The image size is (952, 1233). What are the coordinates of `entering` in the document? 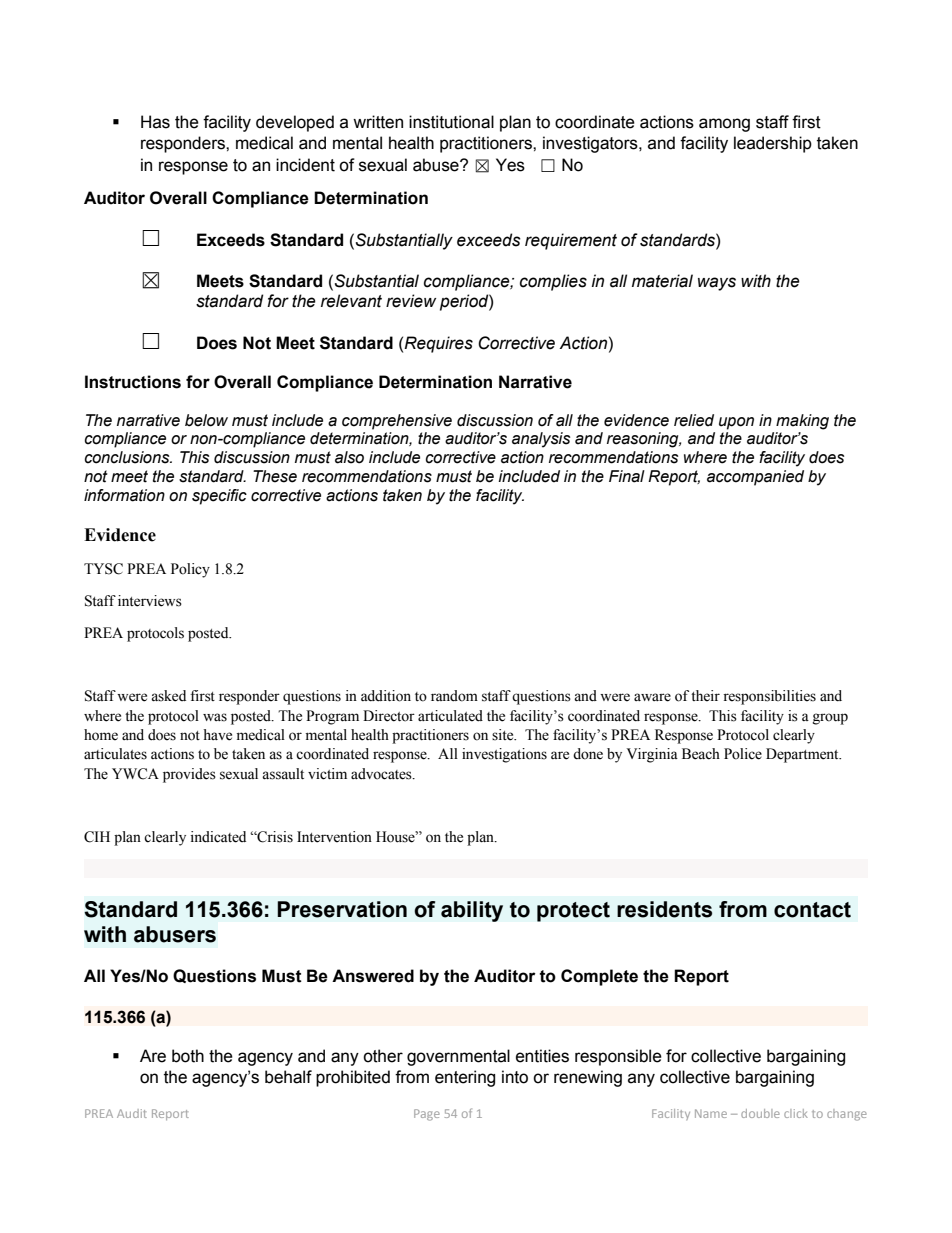 It's located at (465, 1078).
